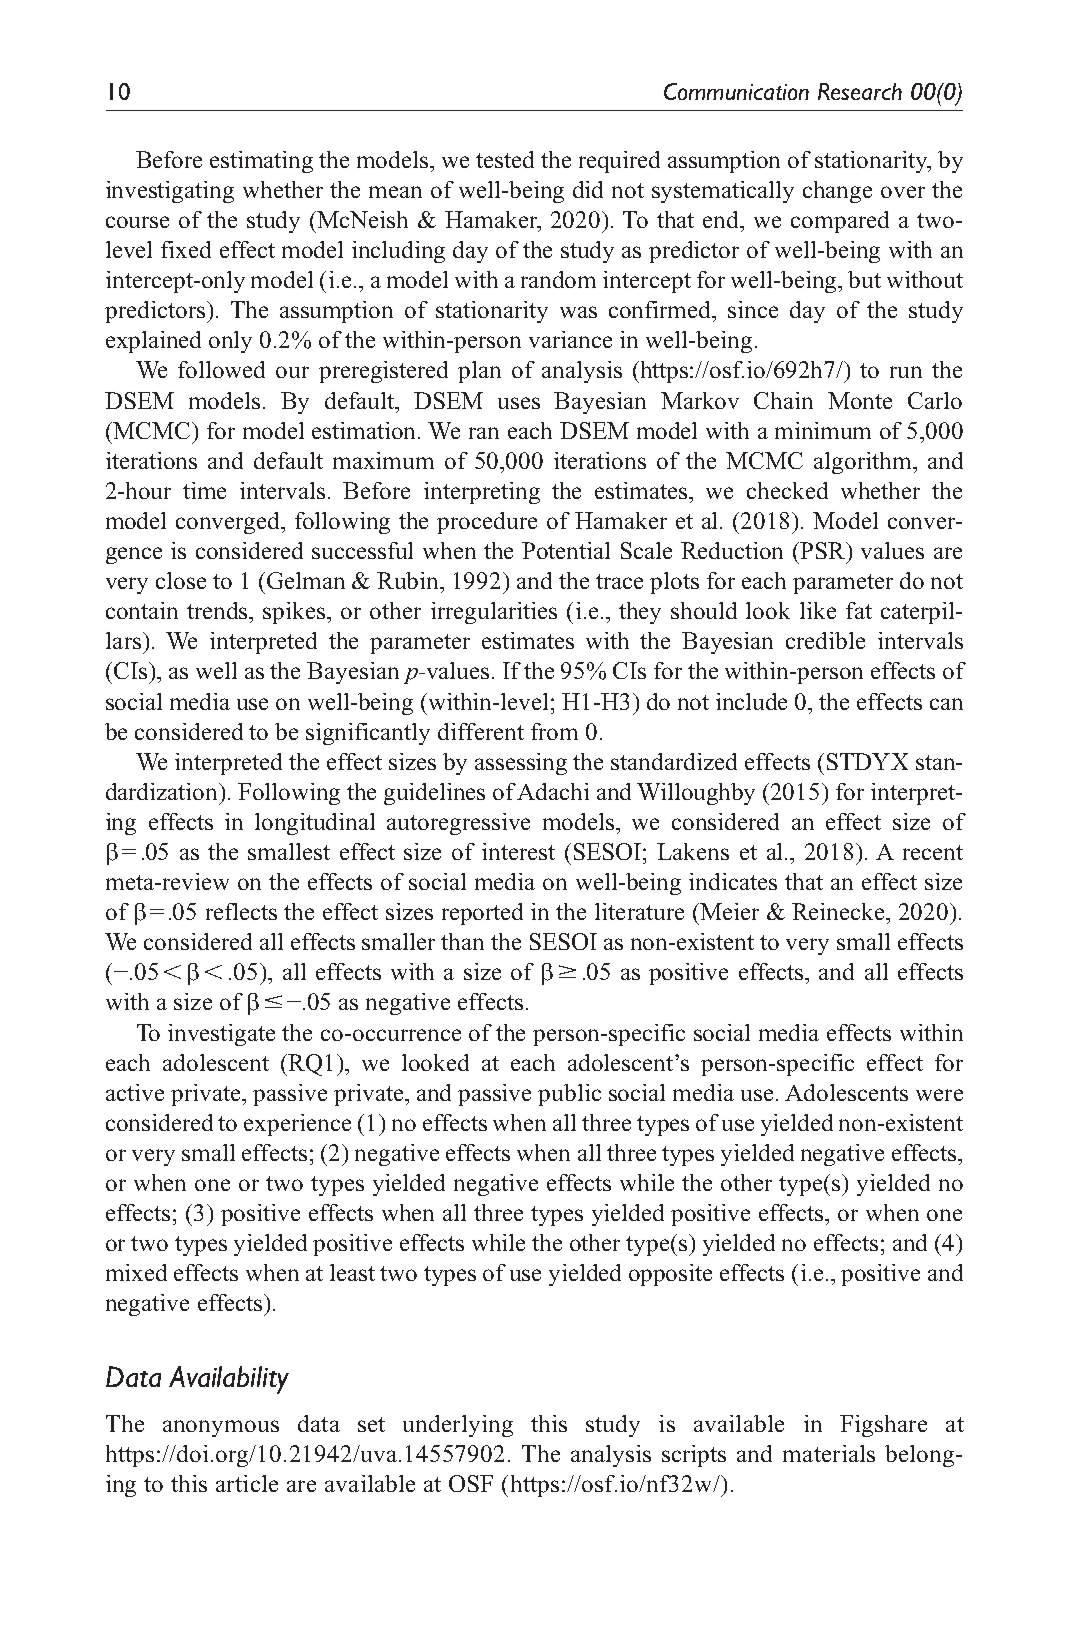  Describe the element at coordinates (221, 1035) in the page. I see `investigate` at that location.
